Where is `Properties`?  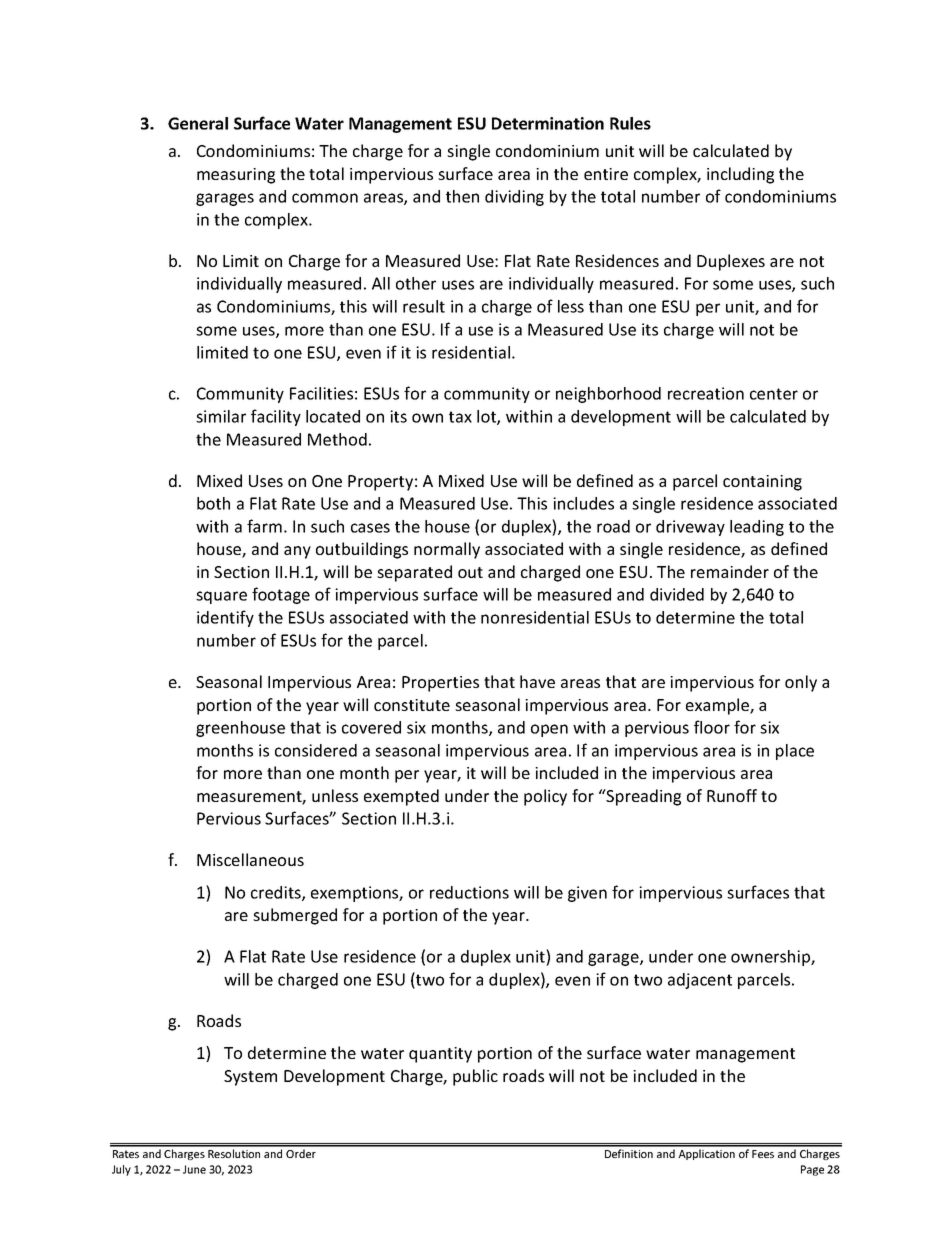 Properties is located at coordinates (440, 684).
